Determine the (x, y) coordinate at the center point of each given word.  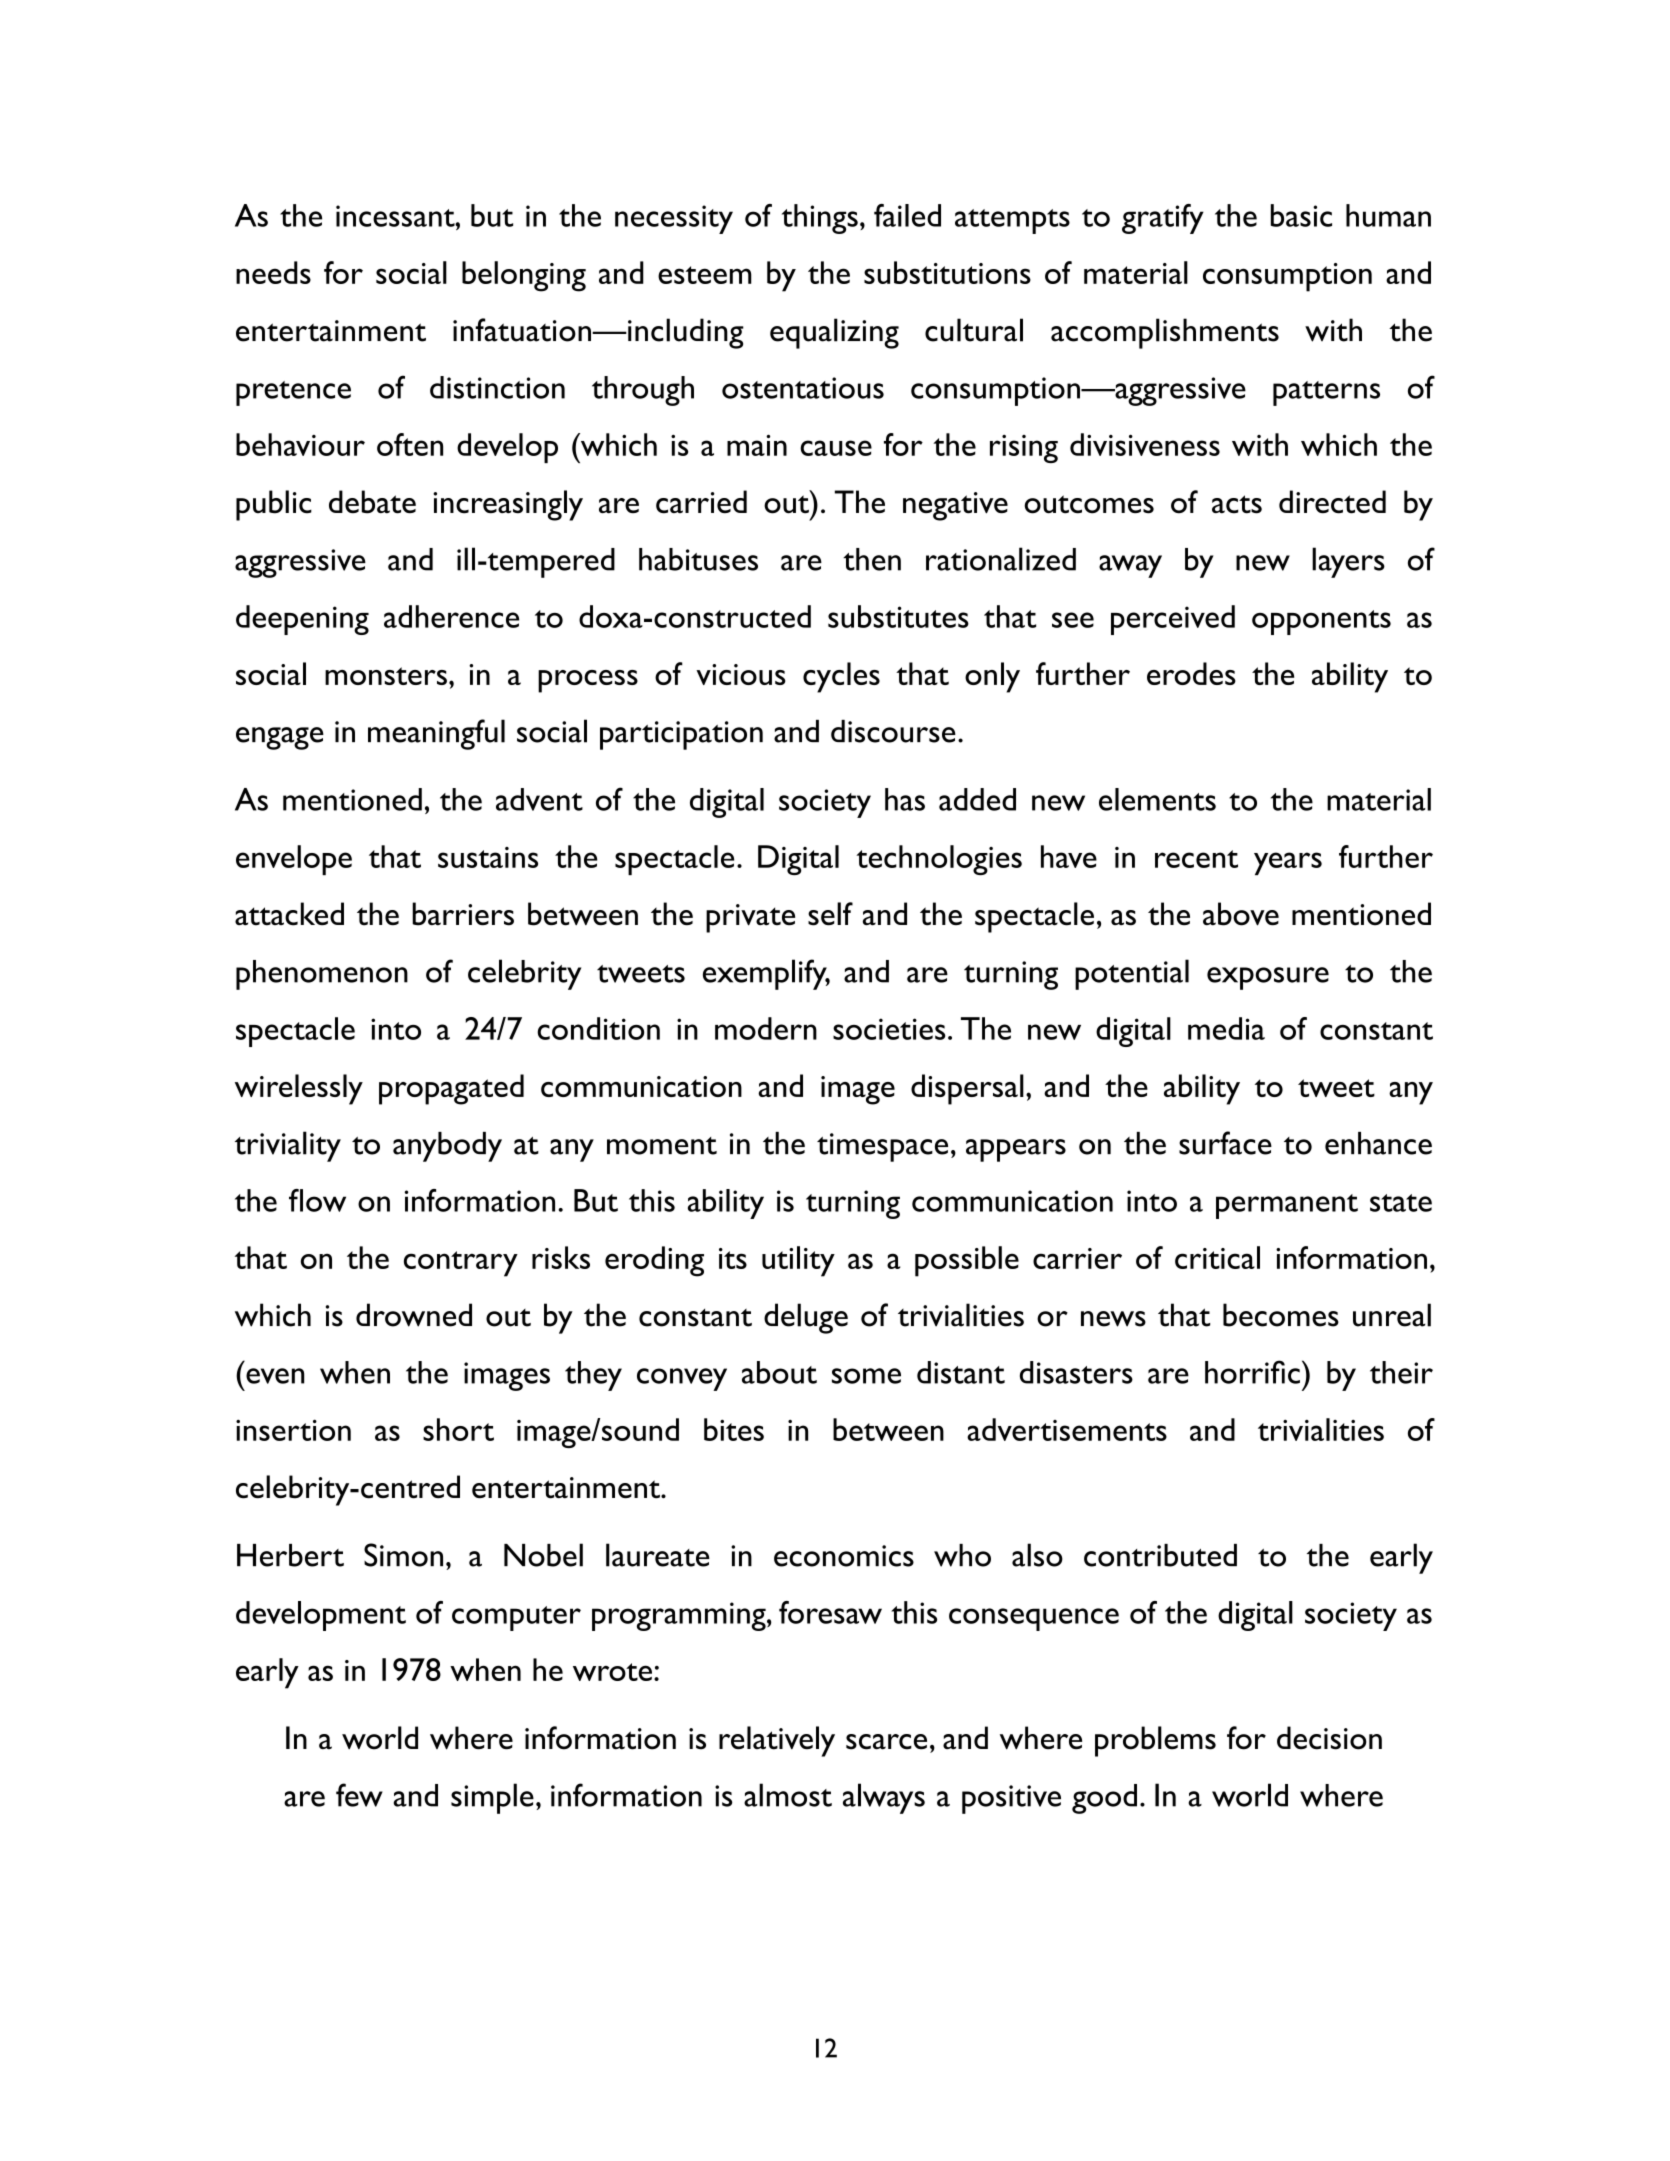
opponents (1321, 622)
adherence (451, 616)
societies (889, 1029)
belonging (524, 276)
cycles (841, 677)
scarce (886, 1742)
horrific (1252, 1372)
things (820, 219)
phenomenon (322, 975)
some (866, 1376)
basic (1301, 215)
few (359, 1795)
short (458, 1429)
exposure (1268, 978)
